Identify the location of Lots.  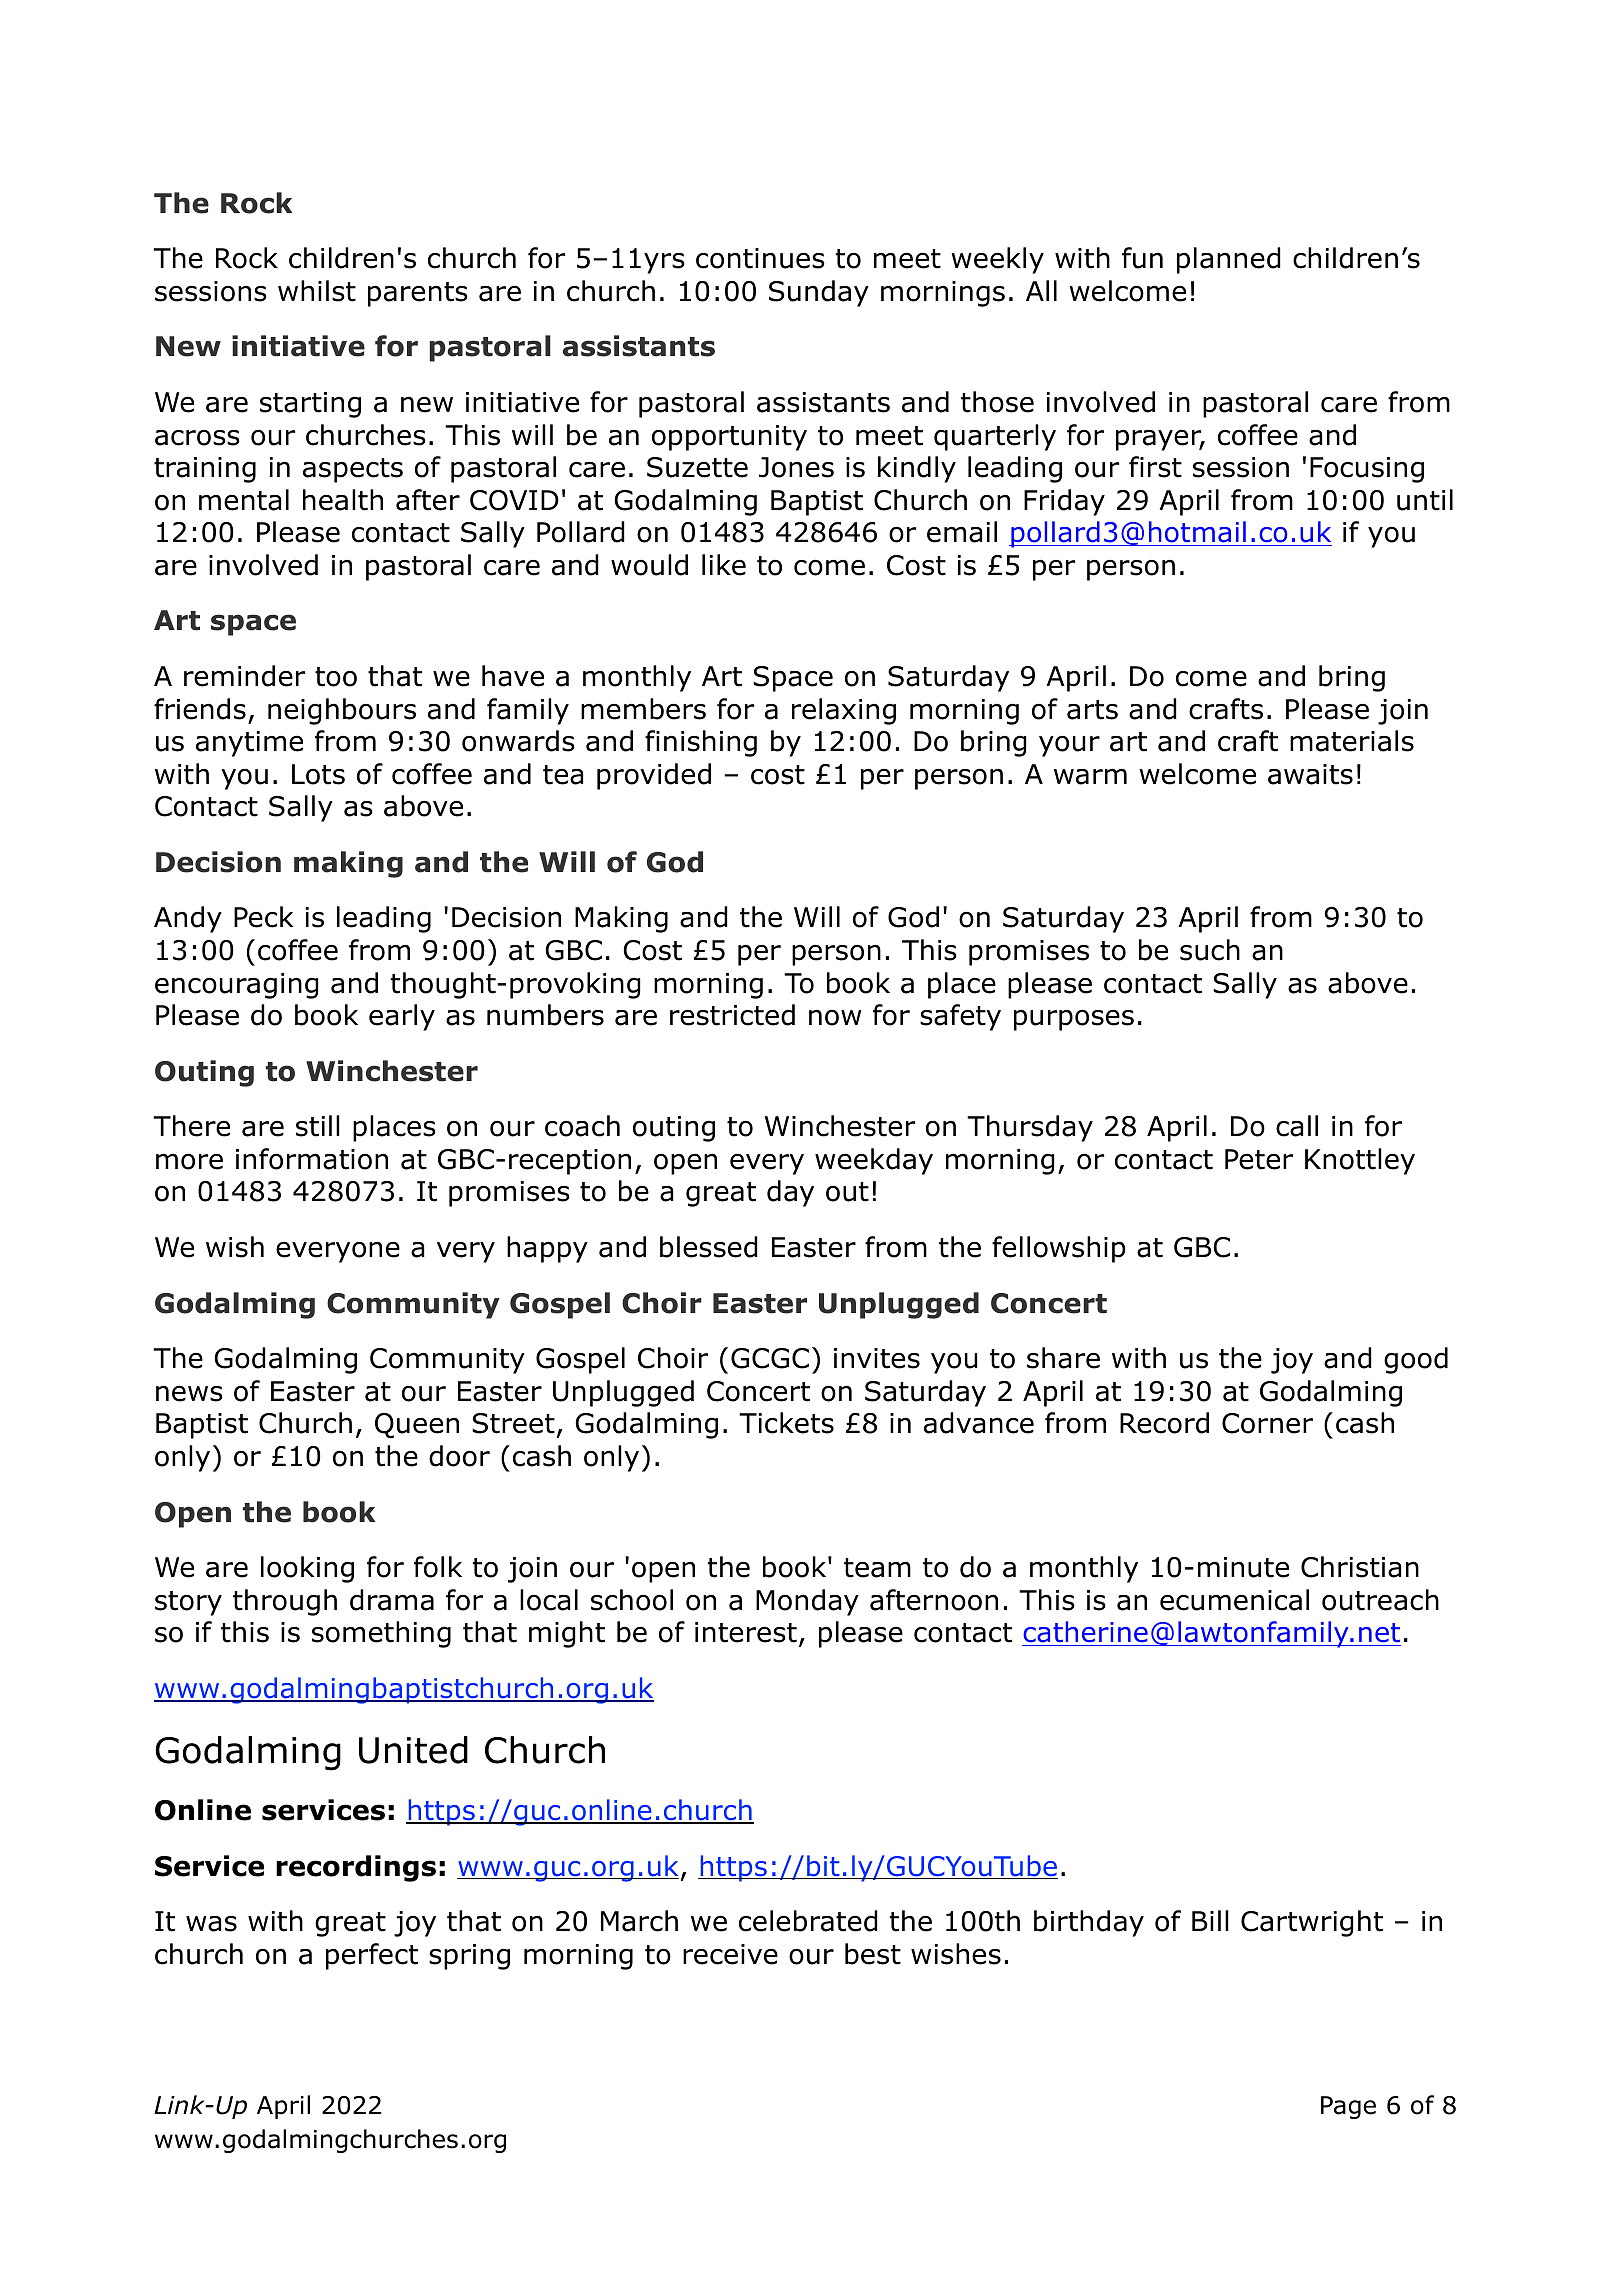
(318, 774).
